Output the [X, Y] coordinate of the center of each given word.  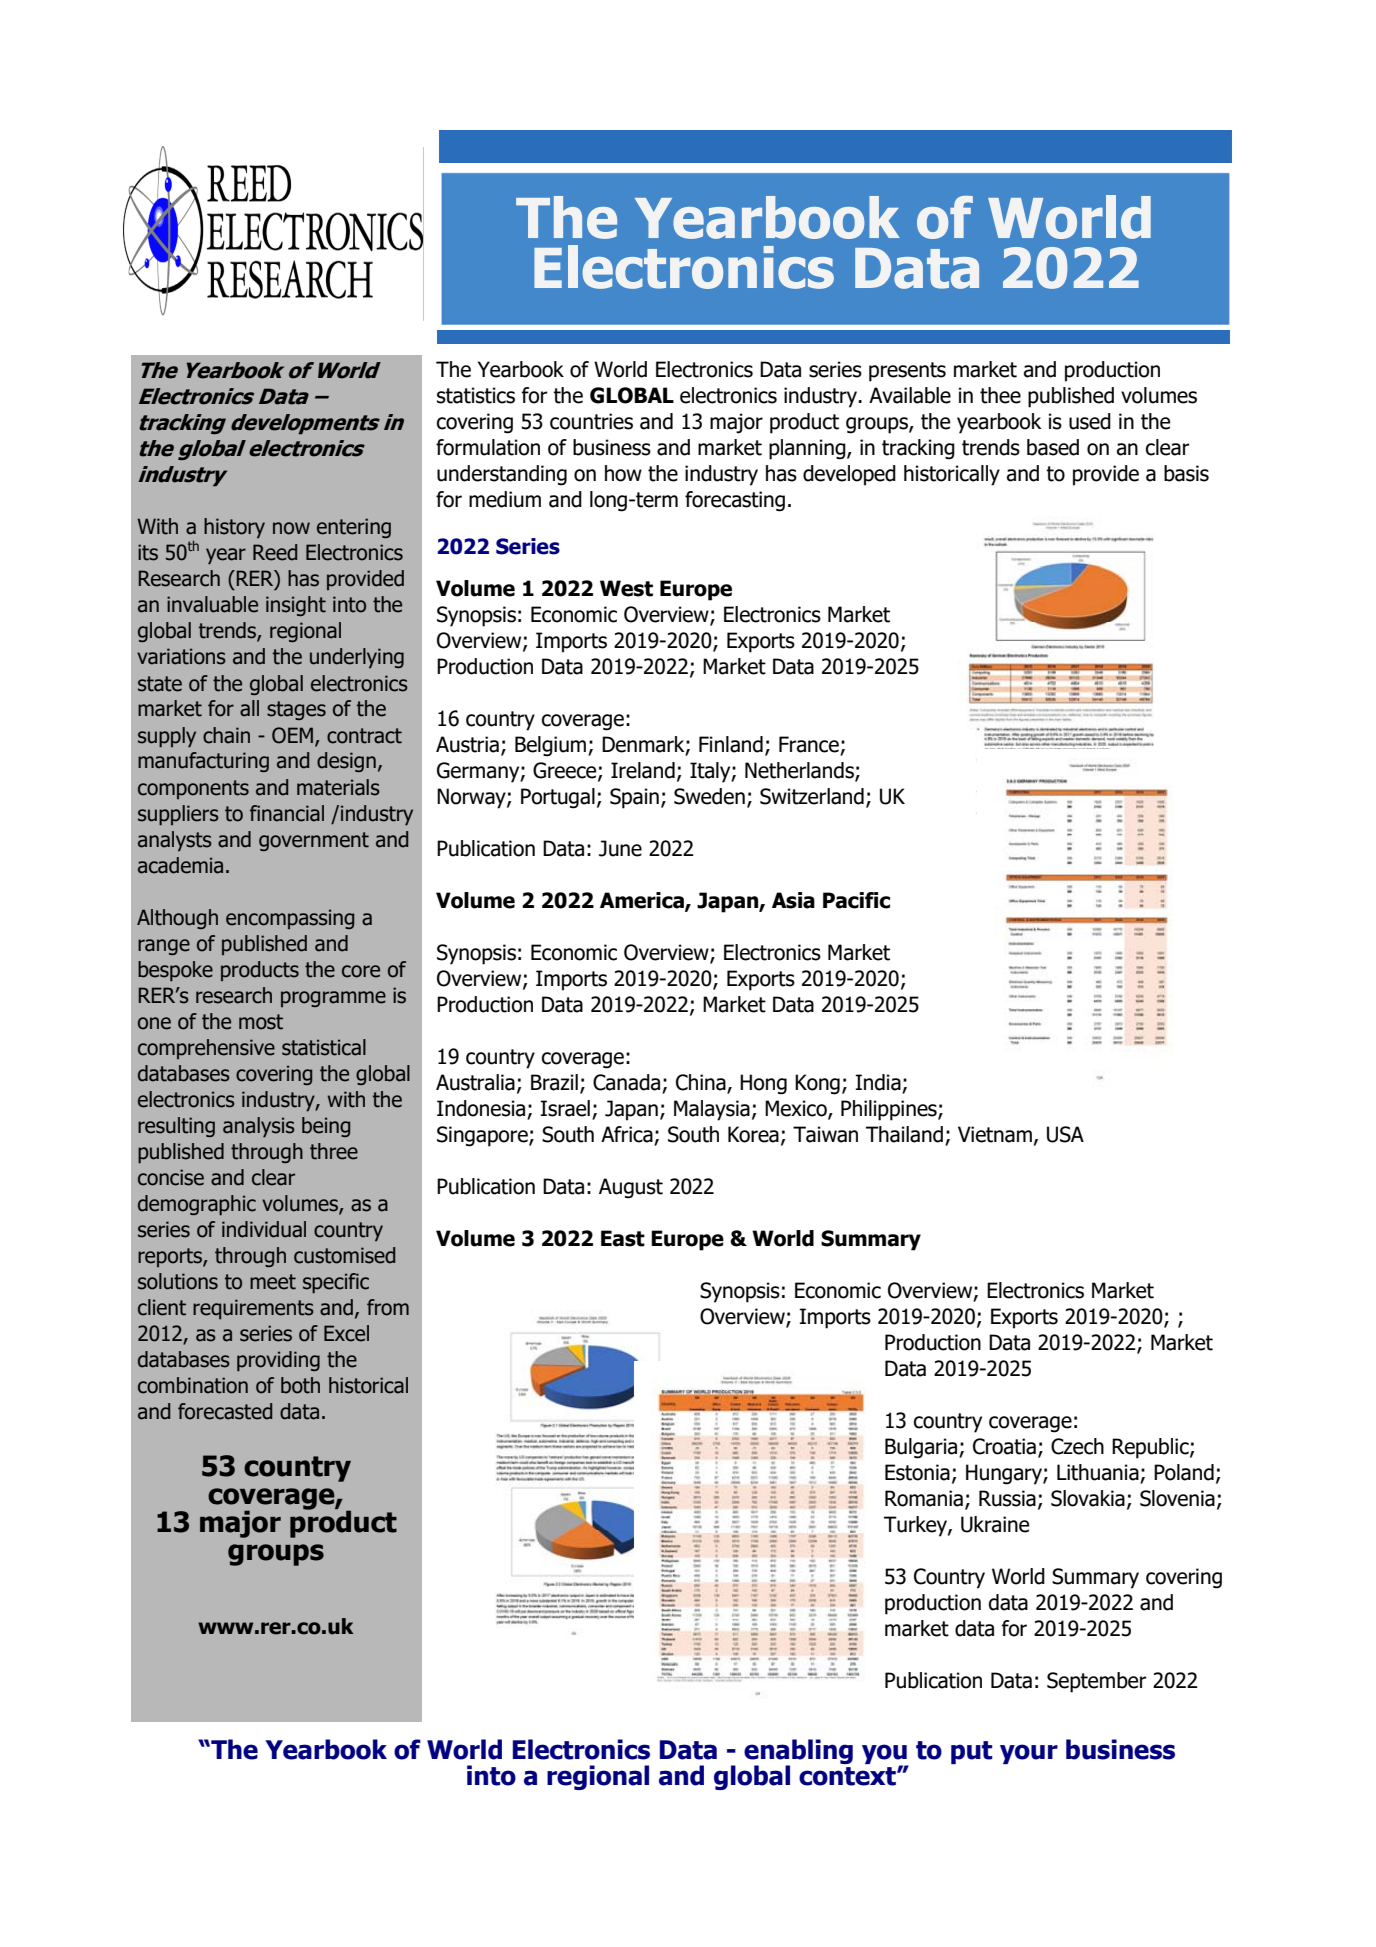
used [1090, 421]
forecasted [225, 1411]
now [291, 528]
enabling [798, 1753]
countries [591, 421]
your [1029, 1754]
